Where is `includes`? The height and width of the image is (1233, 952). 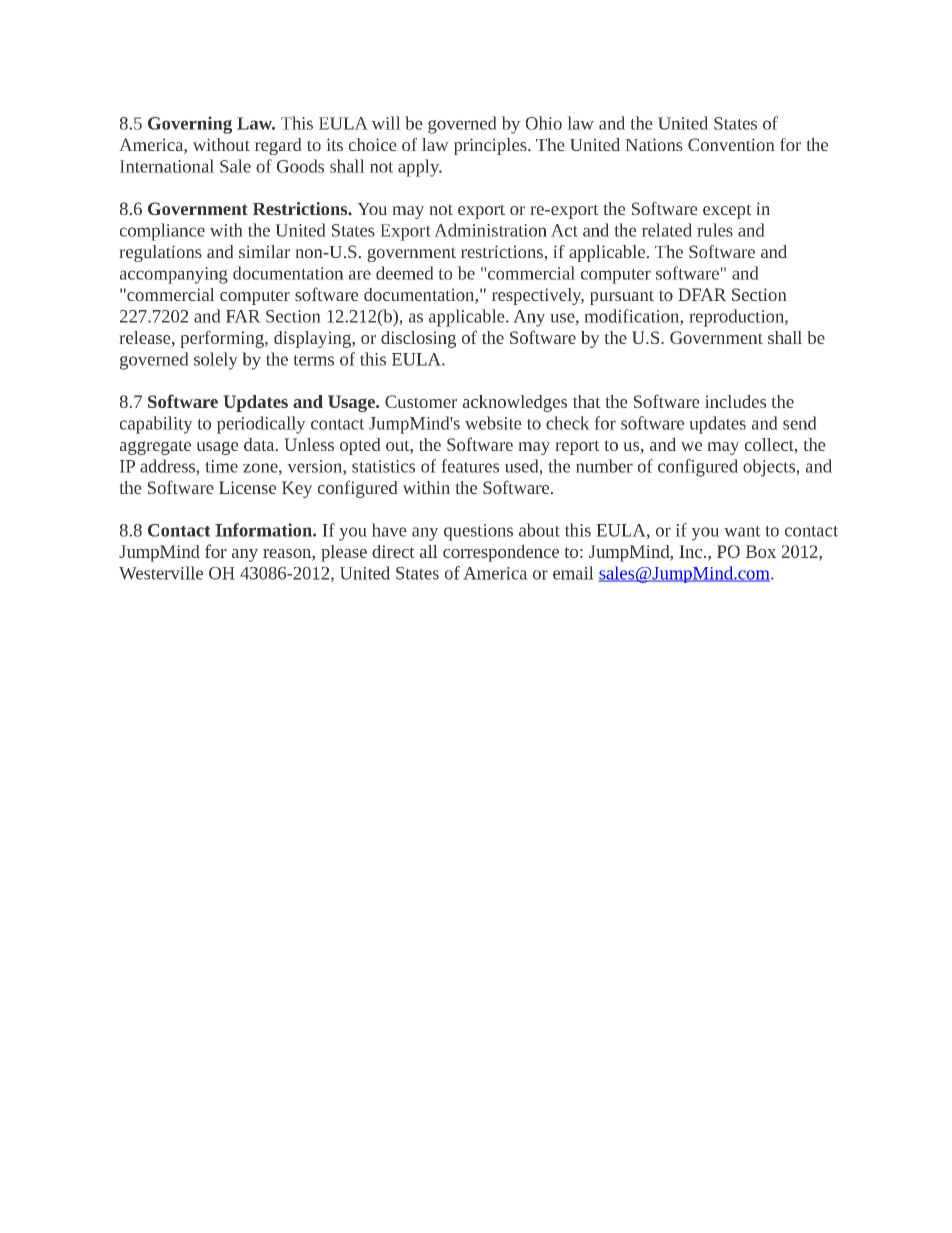 includes is located at coordinates (735, 401).
